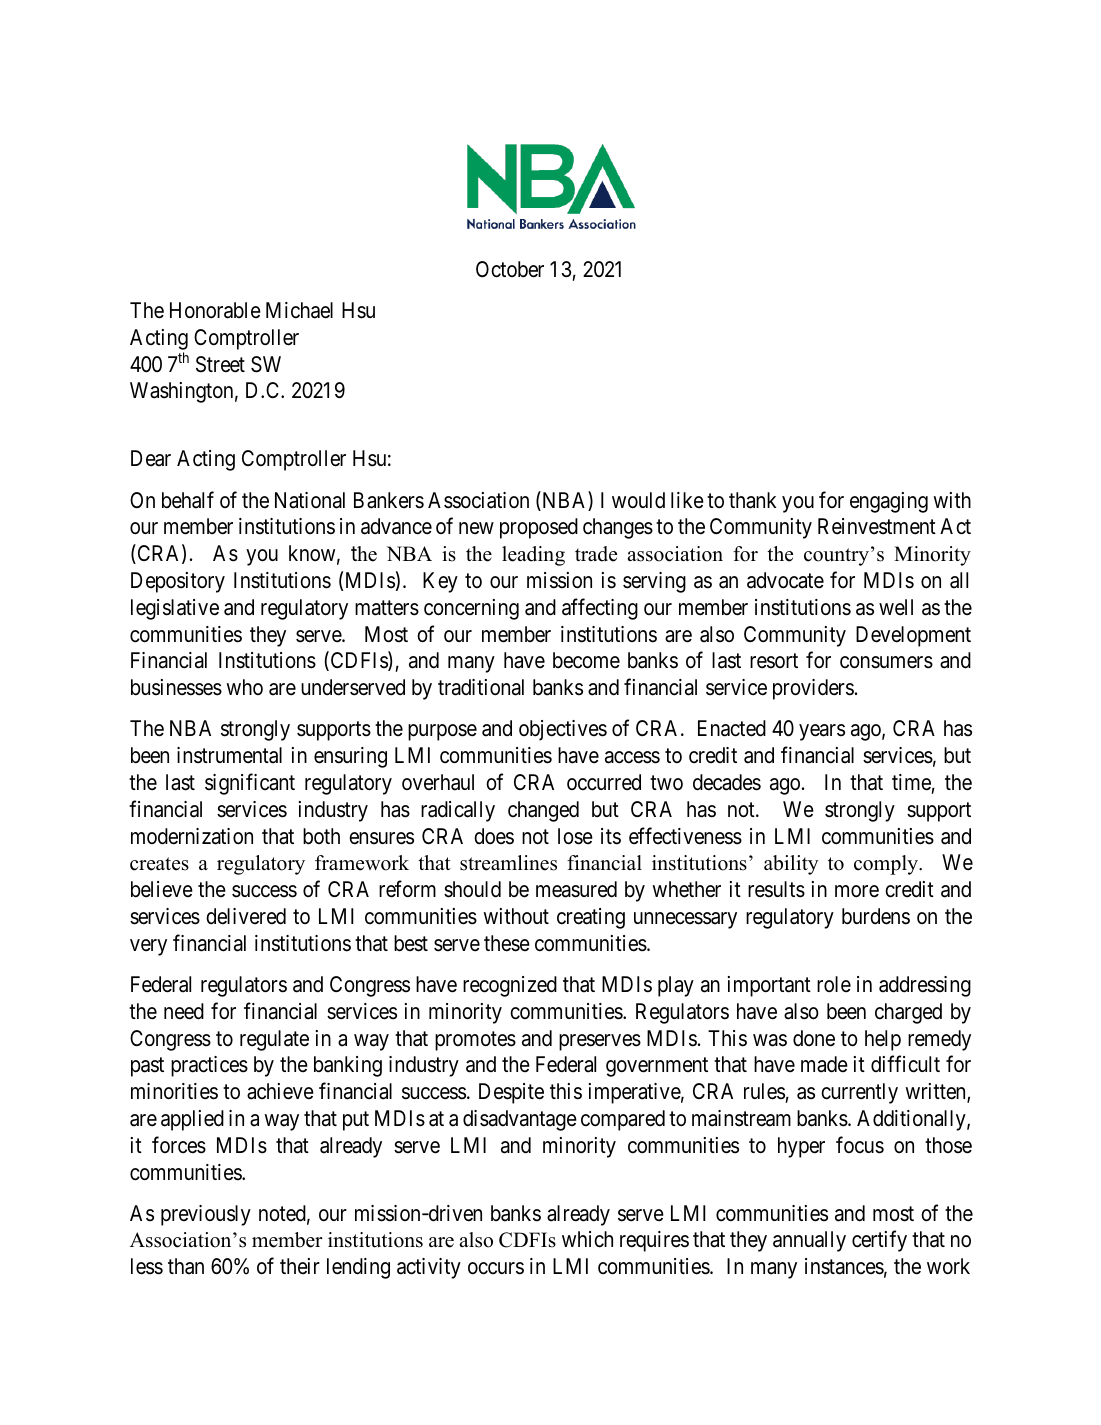  I want to click on previously, so click(206, 1215).
